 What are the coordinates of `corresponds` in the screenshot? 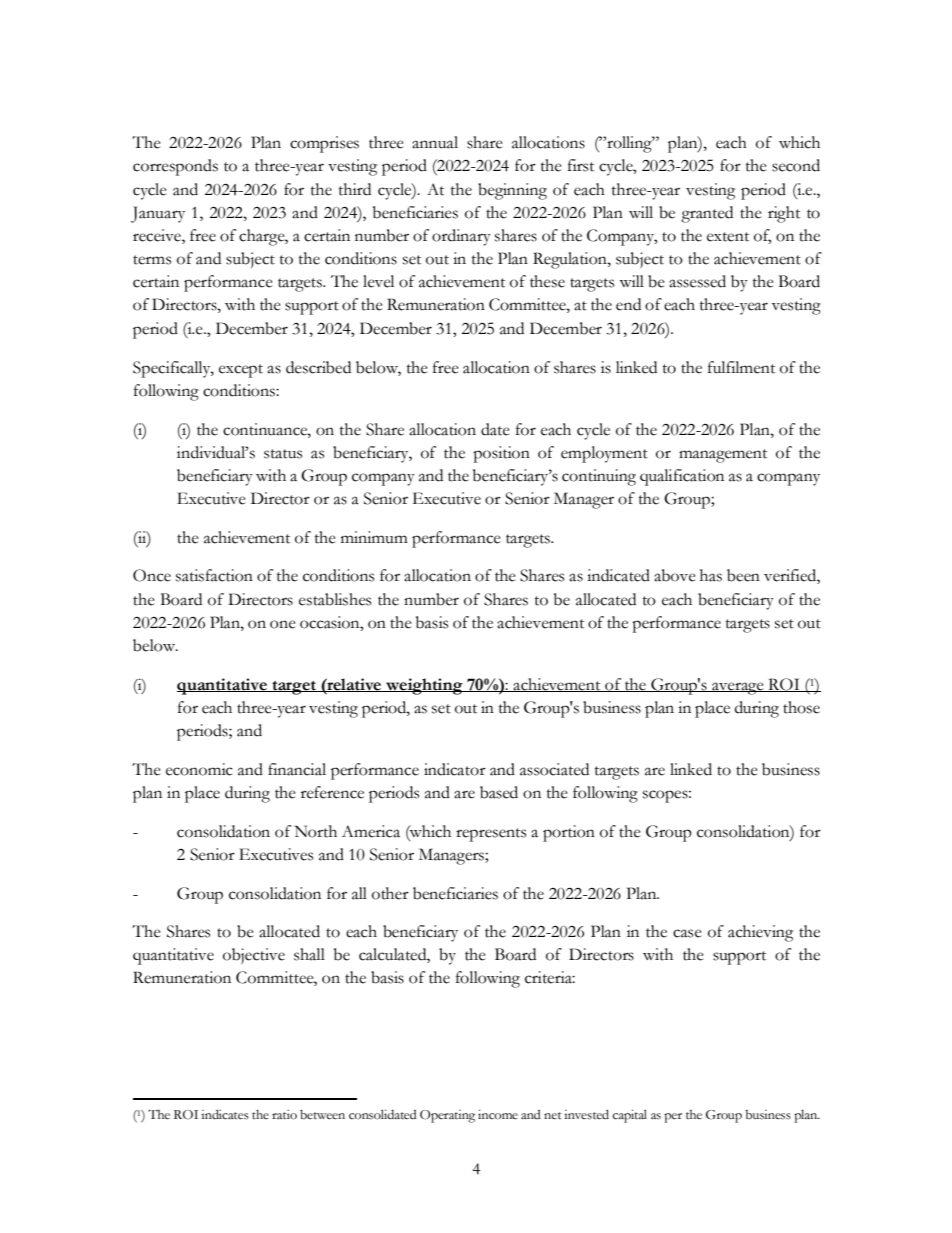 It's located at (175, 167).
